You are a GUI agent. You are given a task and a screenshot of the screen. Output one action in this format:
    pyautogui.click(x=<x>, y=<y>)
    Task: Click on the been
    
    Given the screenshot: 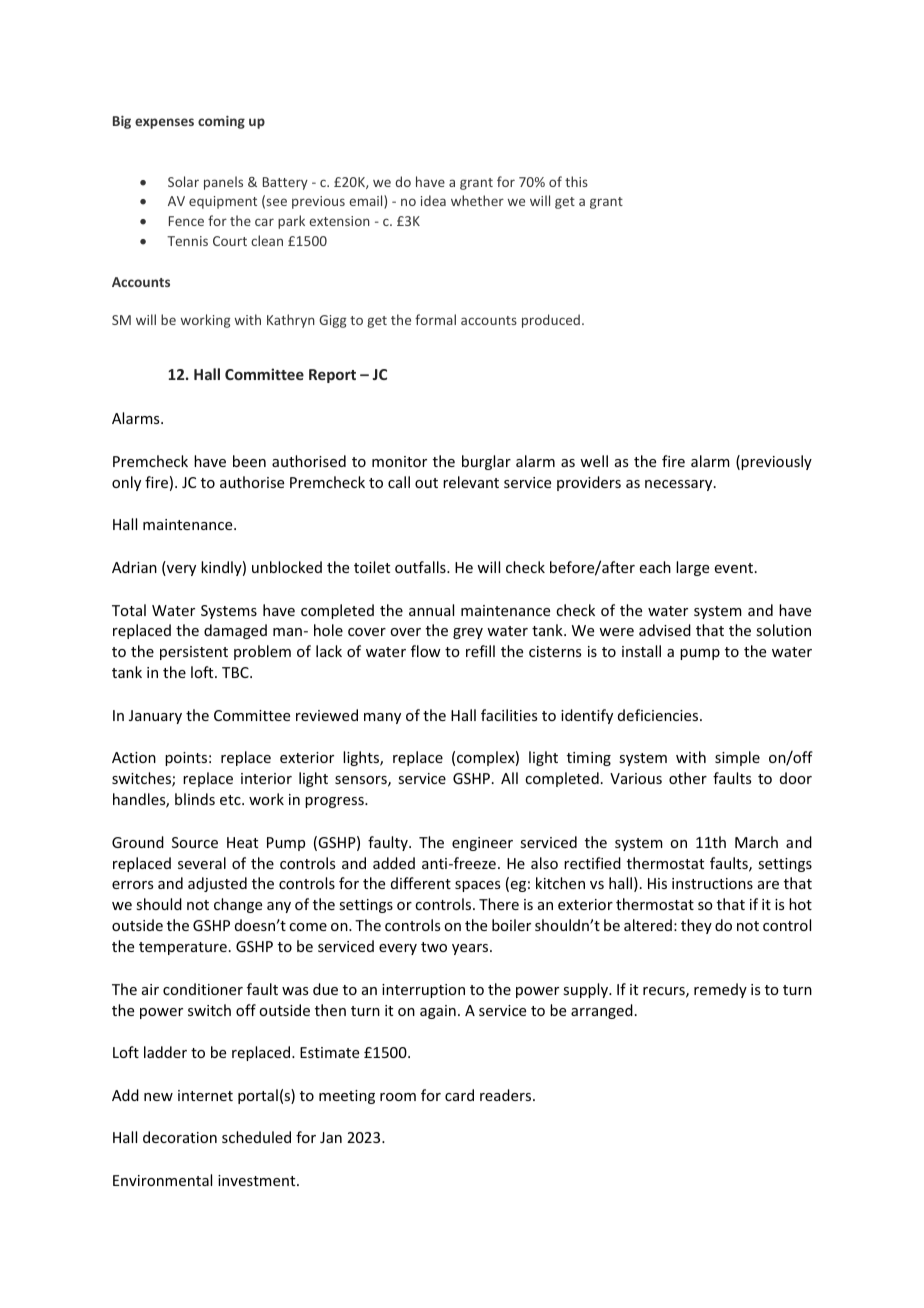 What is the action you would take?
    pyautogui.click(x=249, y=461)
